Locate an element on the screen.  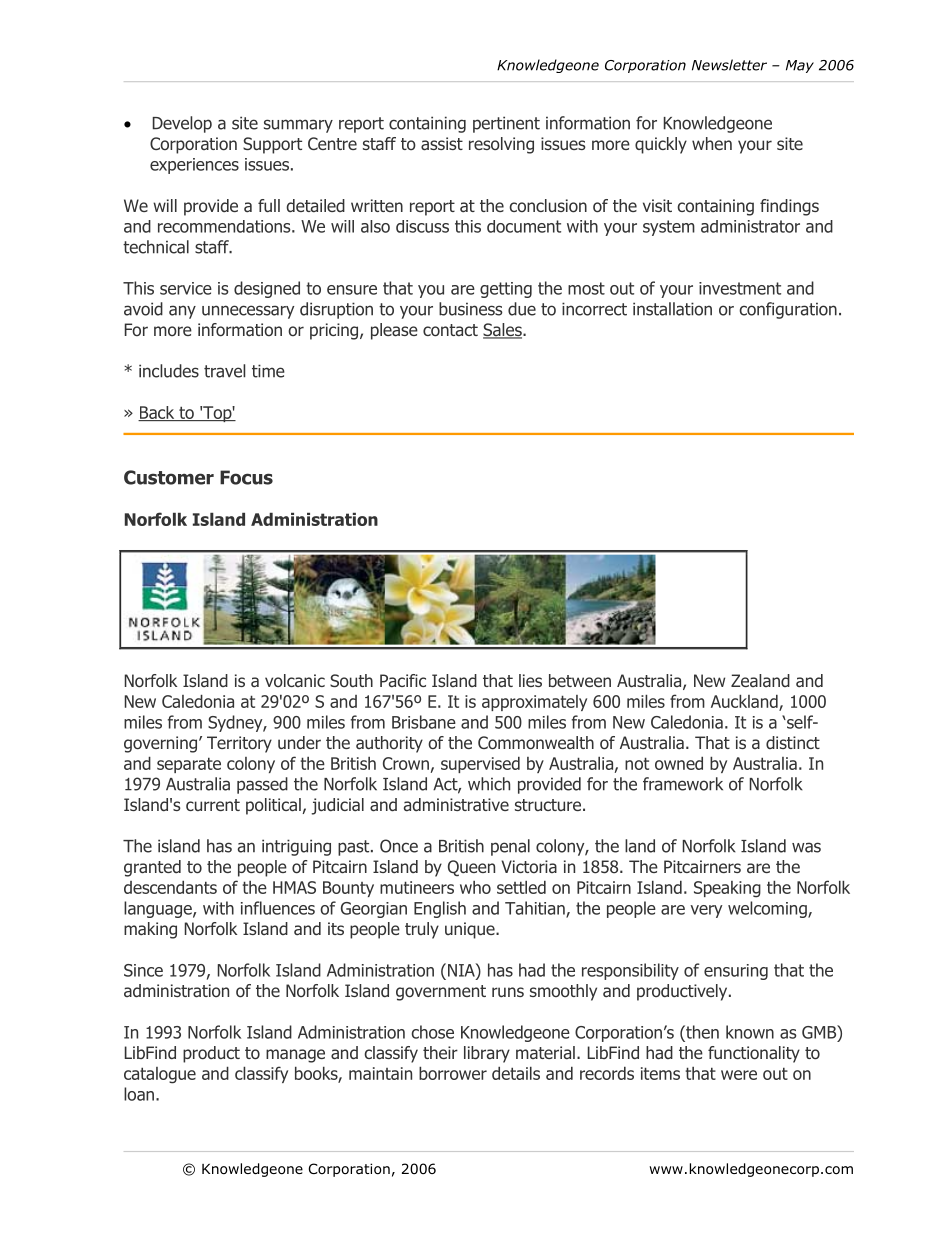
Focus is located at coordinates (246, 477).
